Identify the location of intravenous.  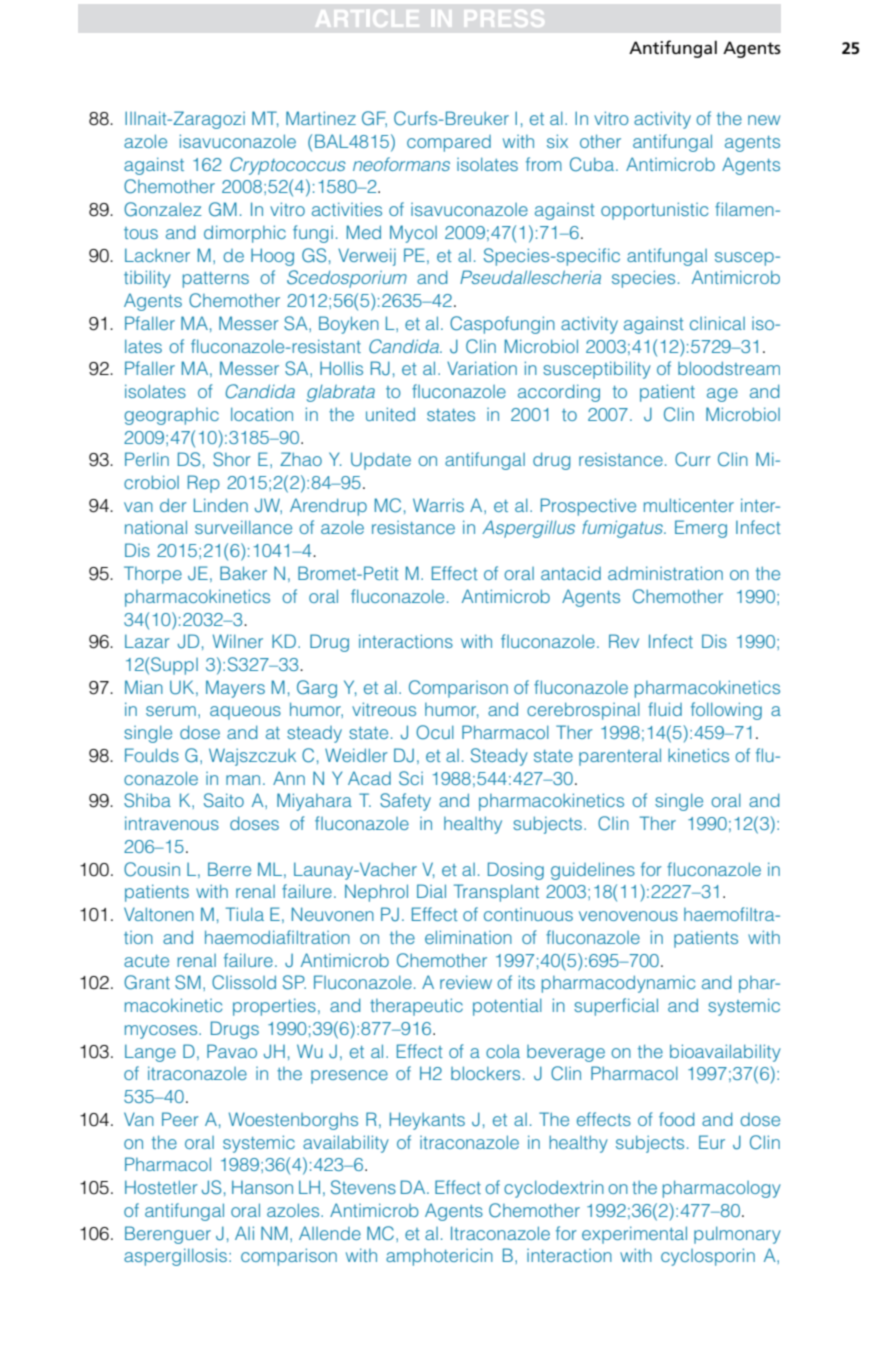
(172, 823).
